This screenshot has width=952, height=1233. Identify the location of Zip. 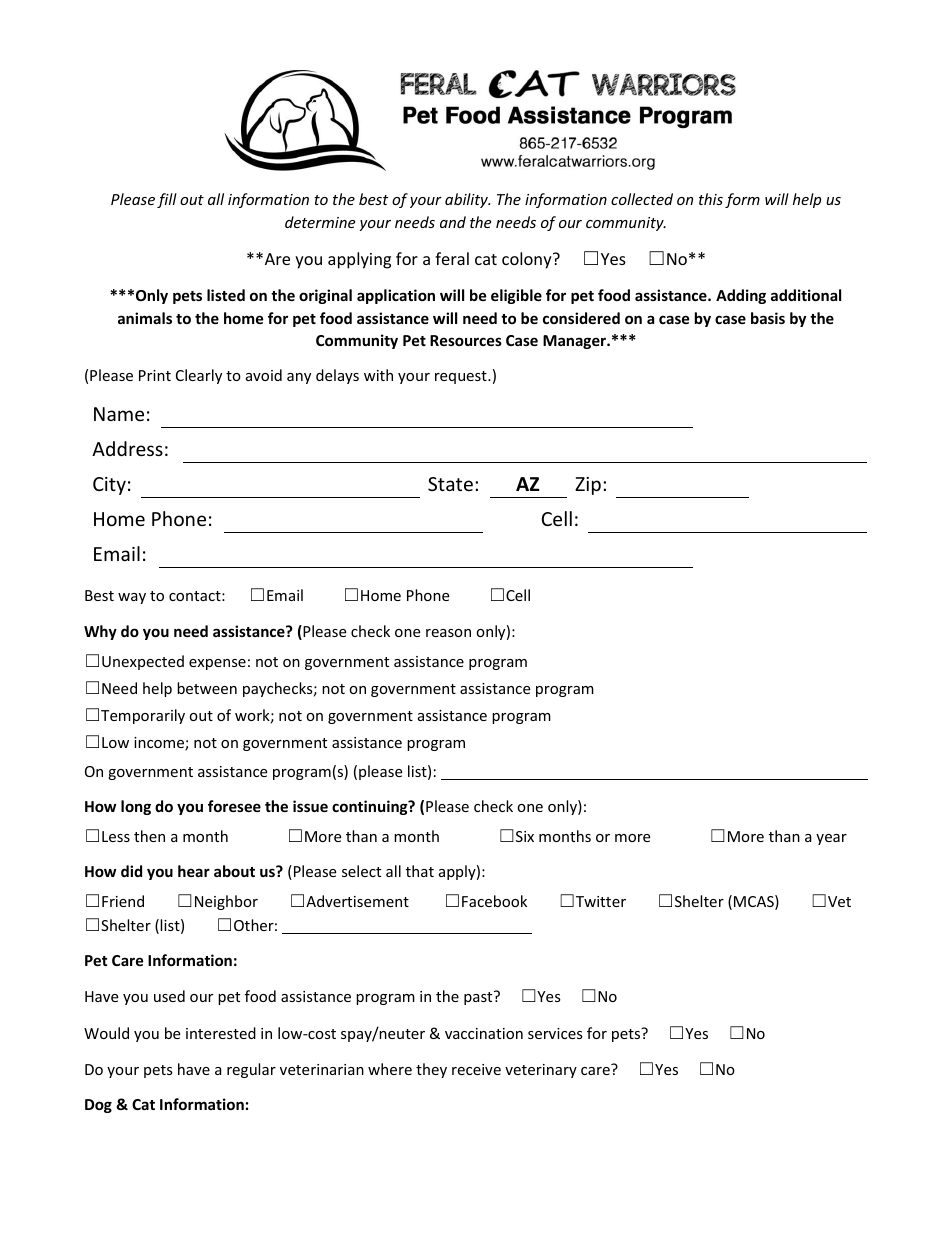
(588, 486).
